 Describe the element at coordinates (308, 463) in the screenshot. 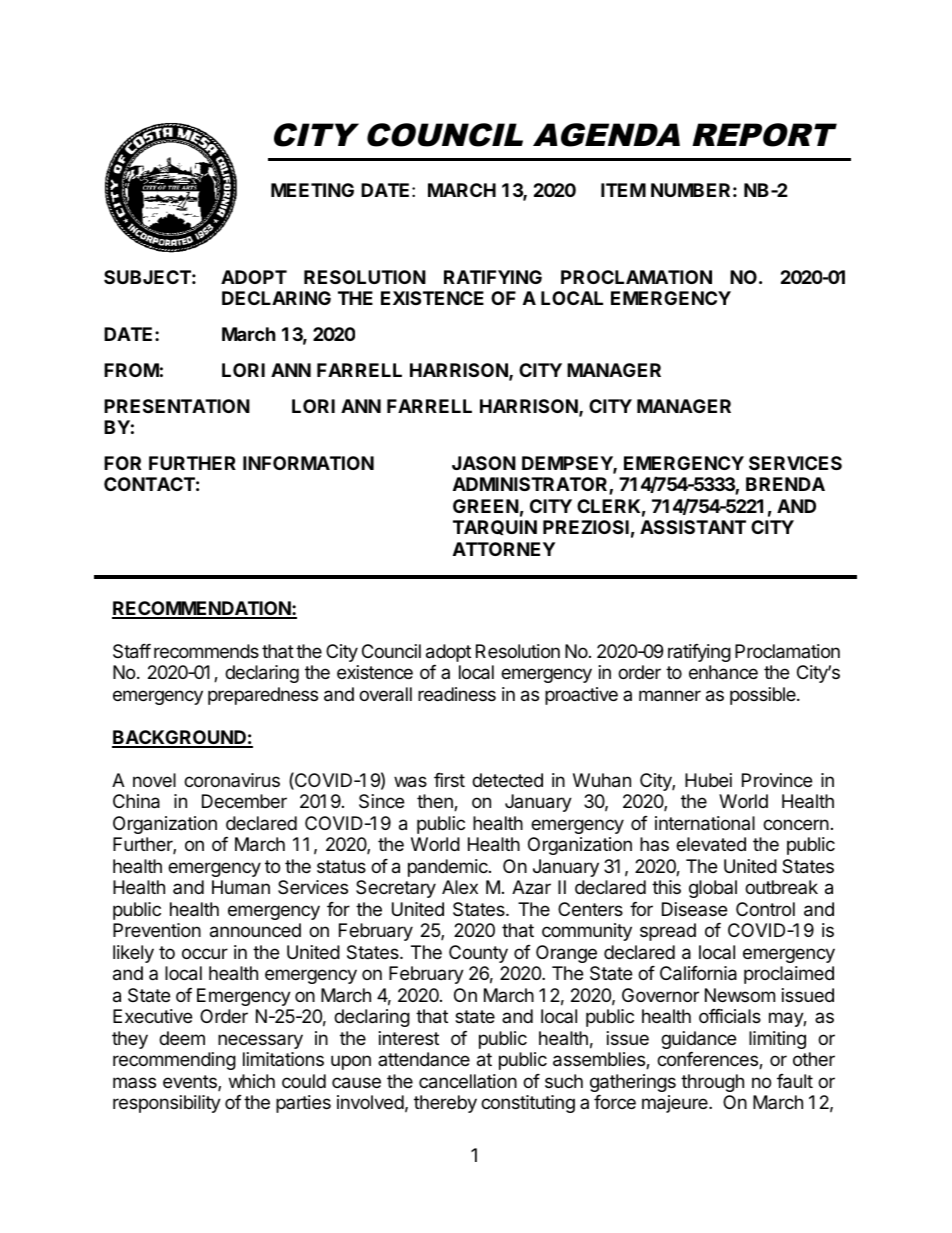

I see `INFORMATION` at that location.
